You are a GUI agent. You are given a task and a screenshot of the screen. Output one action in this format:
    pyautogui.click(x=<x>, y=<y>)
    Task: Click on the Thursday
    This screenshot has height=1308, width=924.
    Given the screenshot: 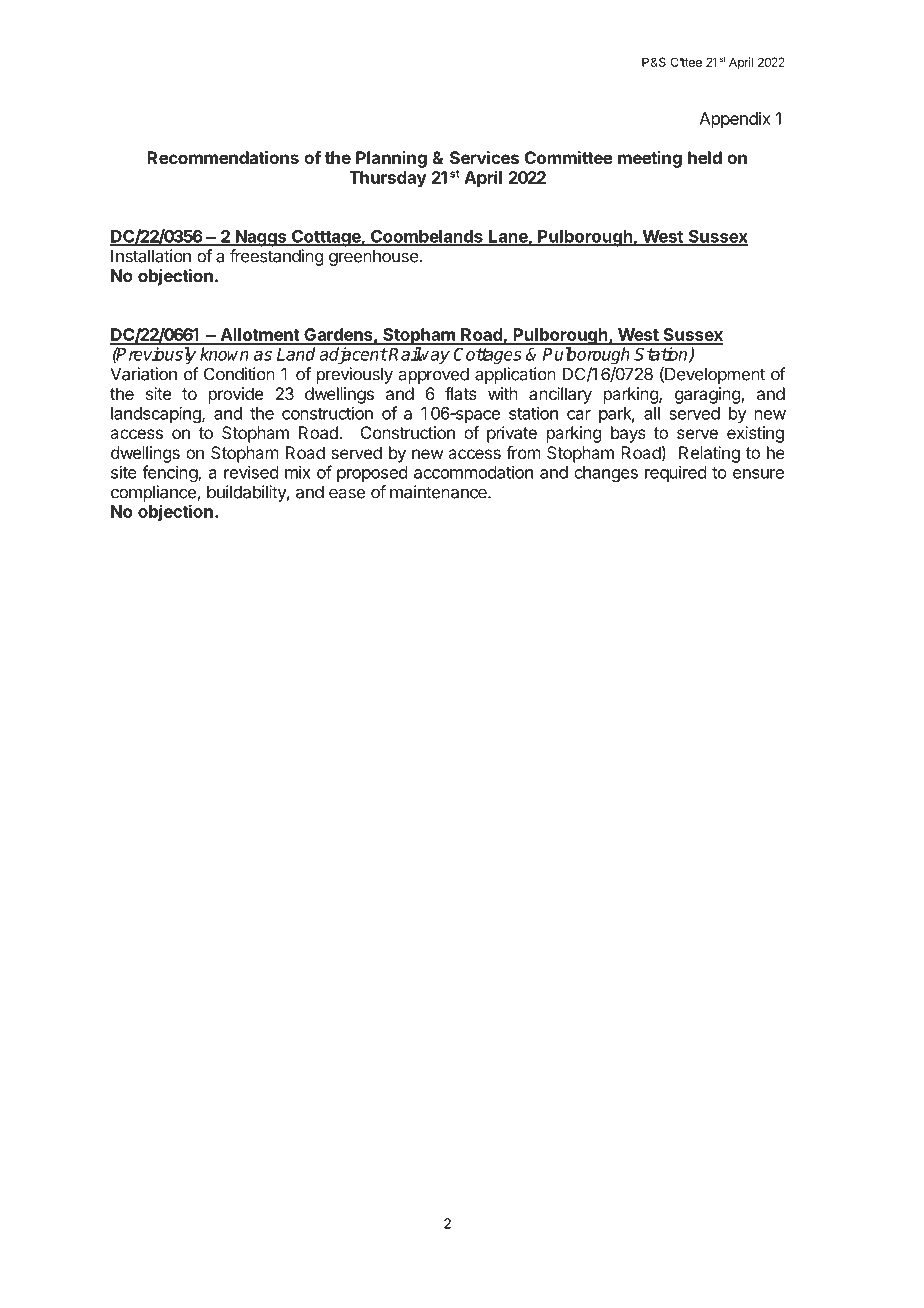 What is the action you would take?
    pyautogui.click(x=388, y=179)
